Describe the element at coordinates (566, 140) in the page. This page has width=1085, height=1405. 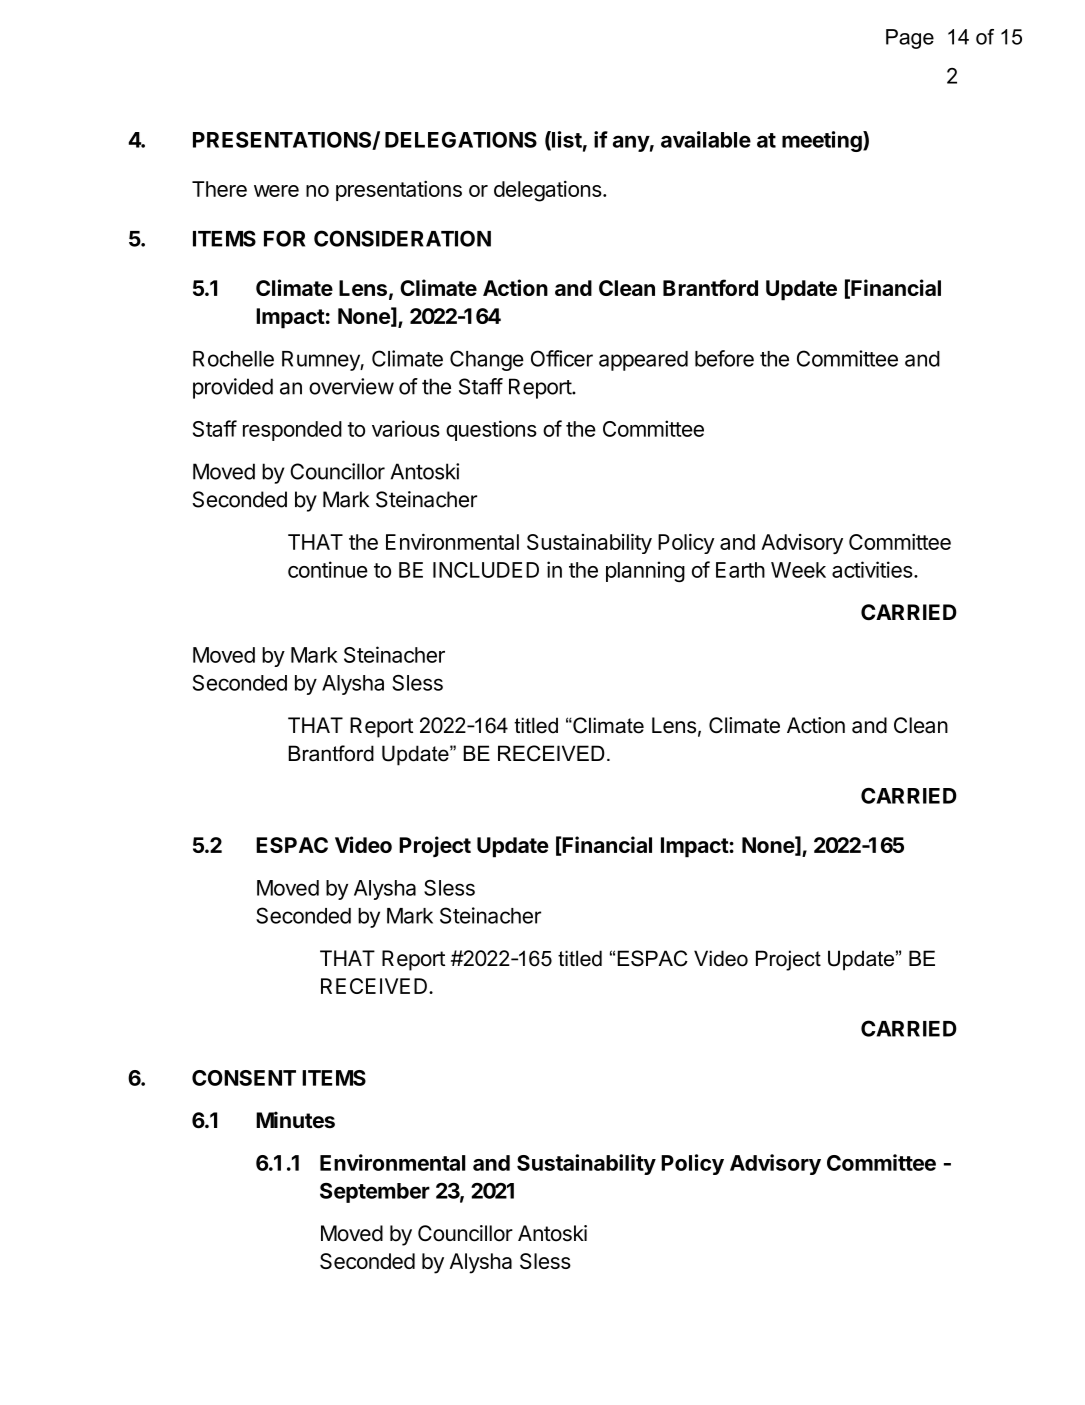
I see `list` at that location.
